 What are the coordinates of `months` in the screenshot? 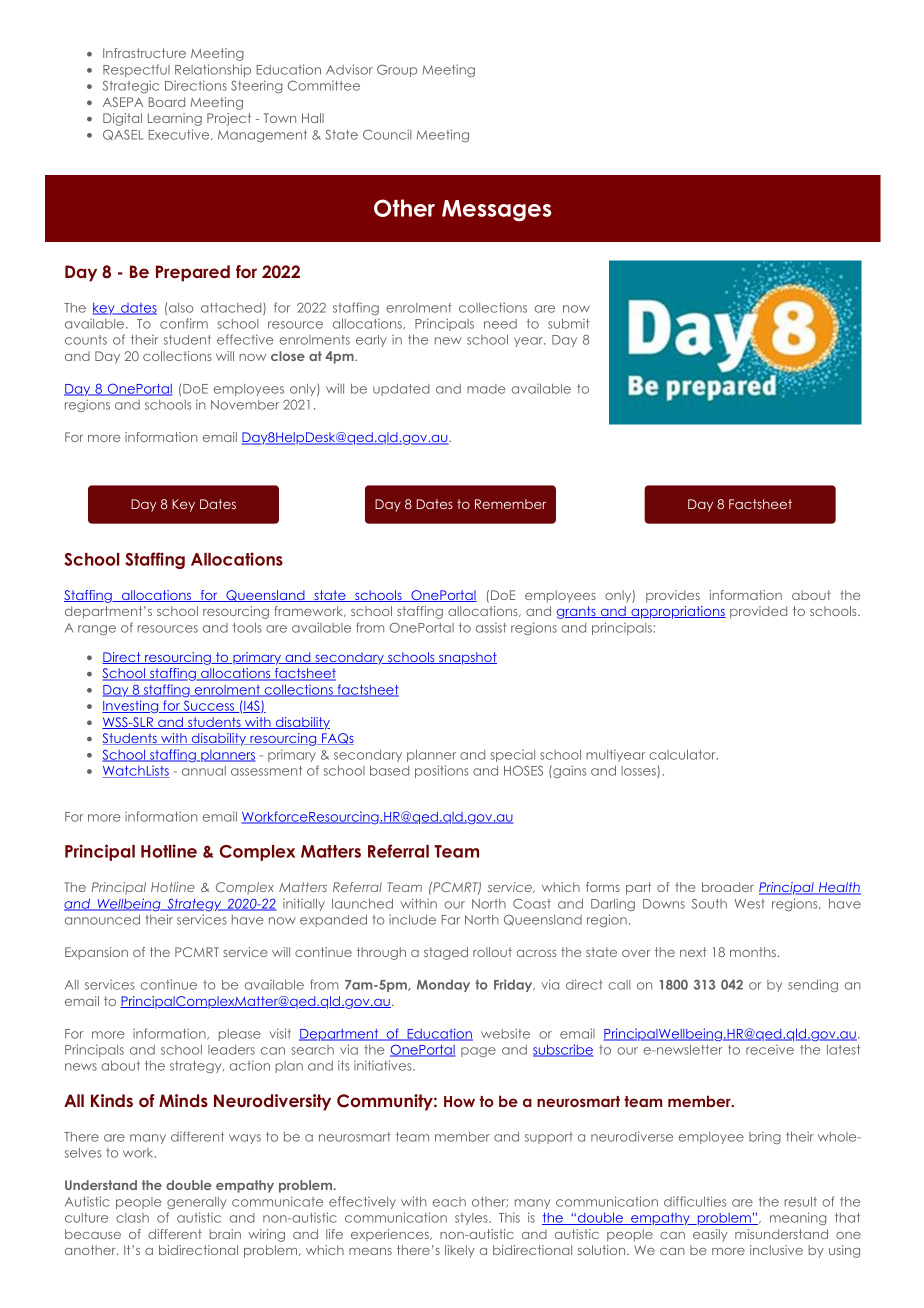 It's located at (753, 952).
